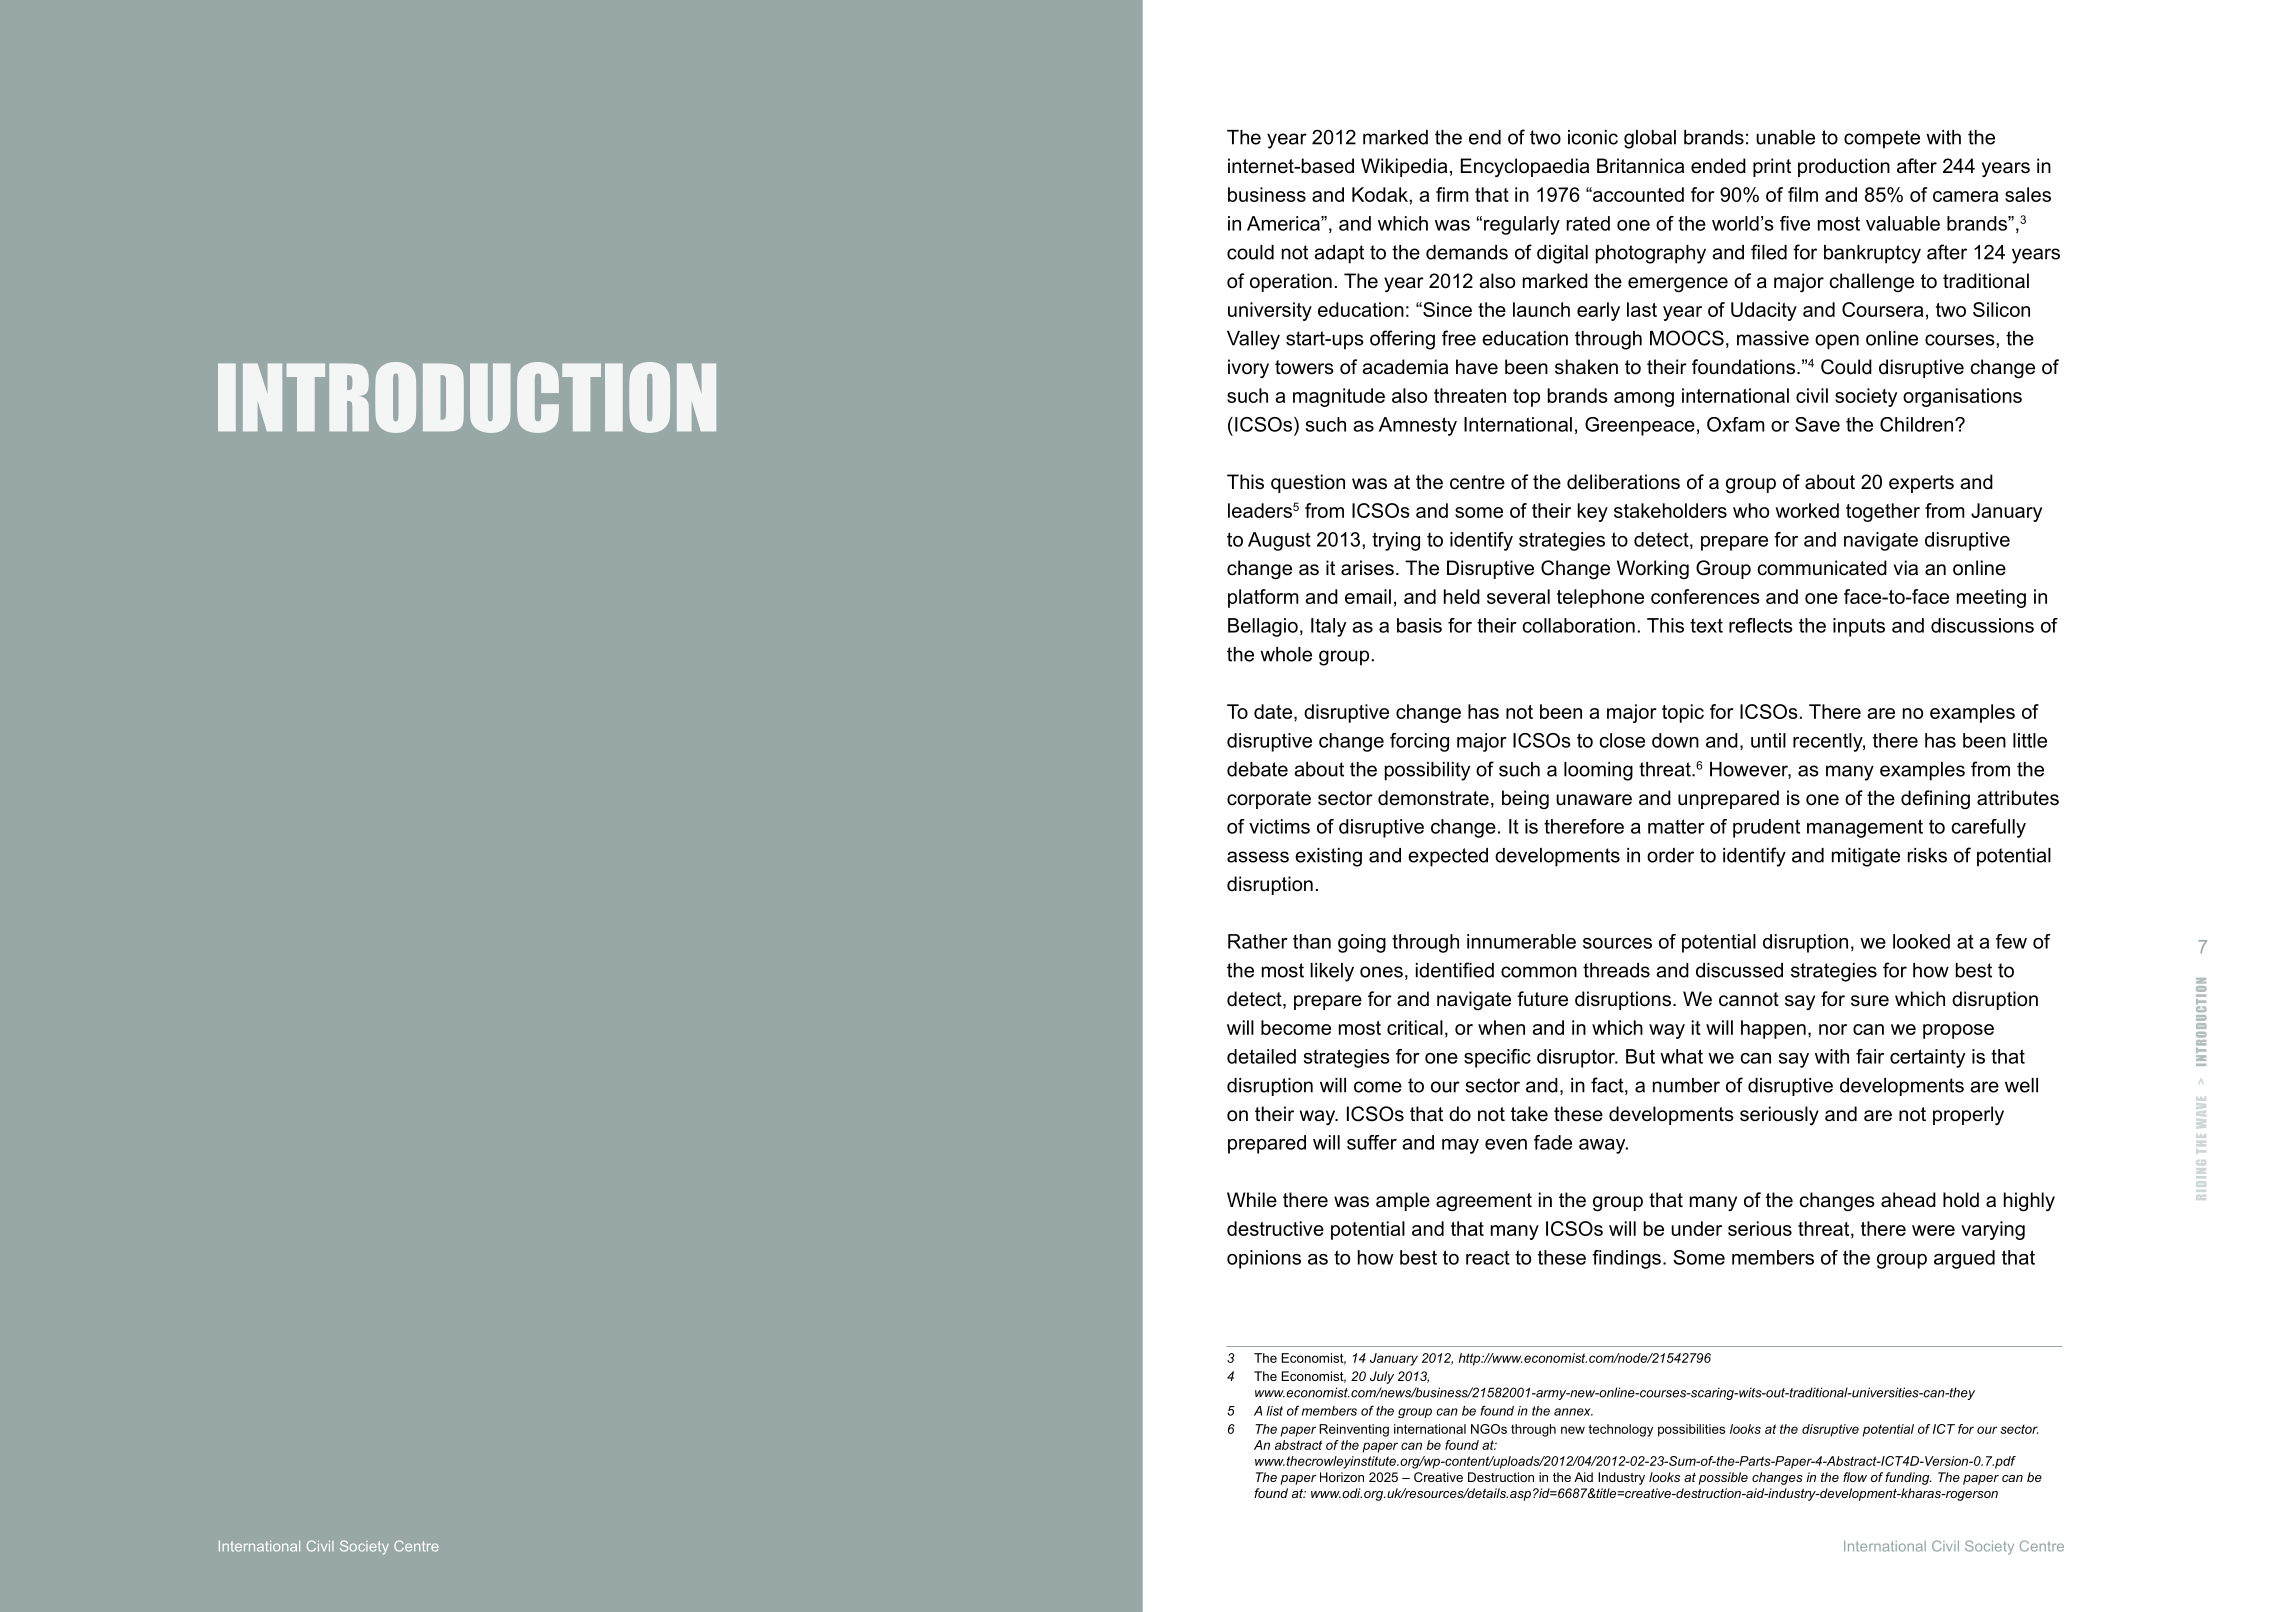 The height and width of the document is (1612, 2280). Describe the element at coordinates (1676, 826) in the document. I see `matter` at that location.
